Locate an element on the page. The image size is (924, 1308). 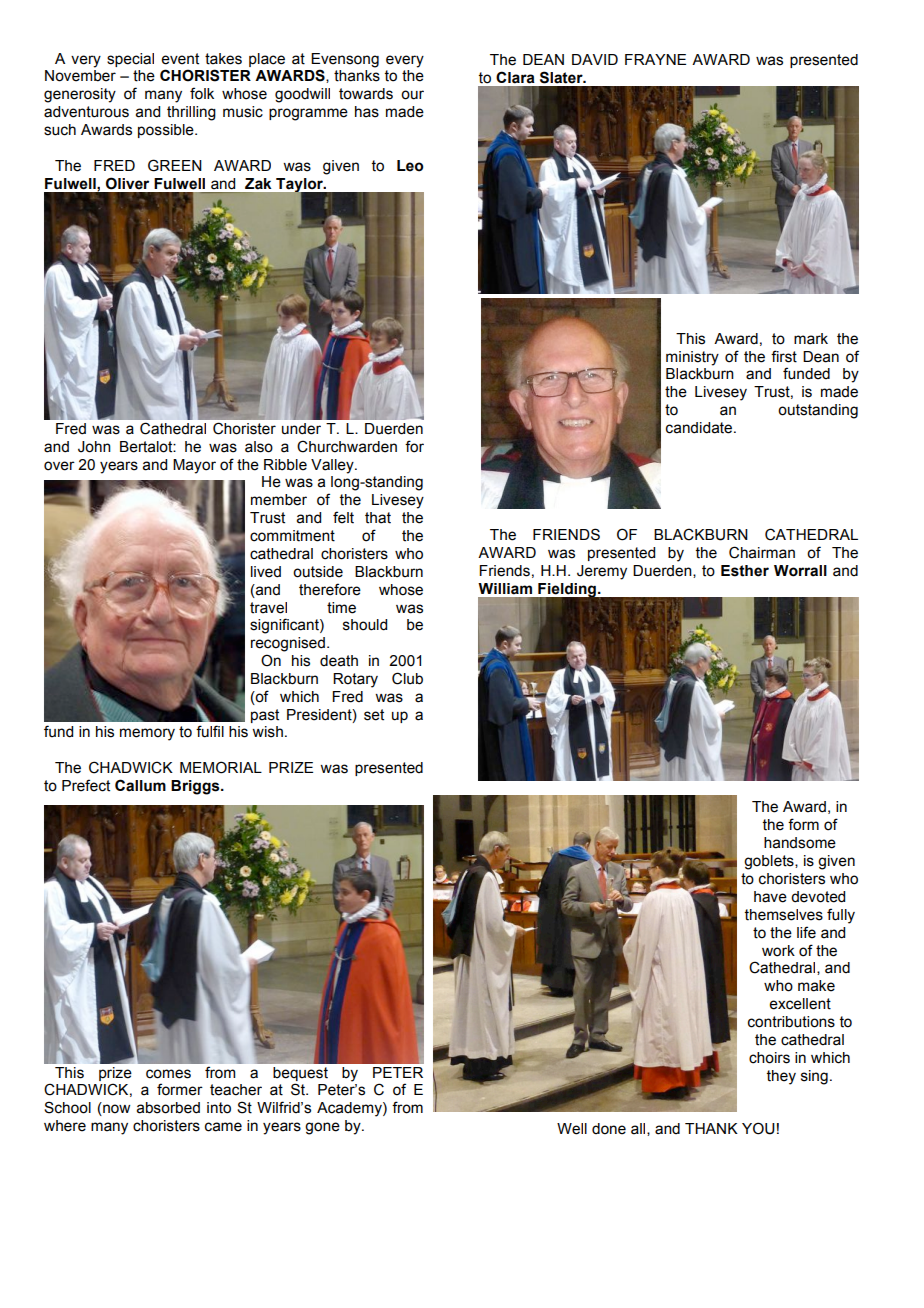
John is located at coordinates (94, 447).
